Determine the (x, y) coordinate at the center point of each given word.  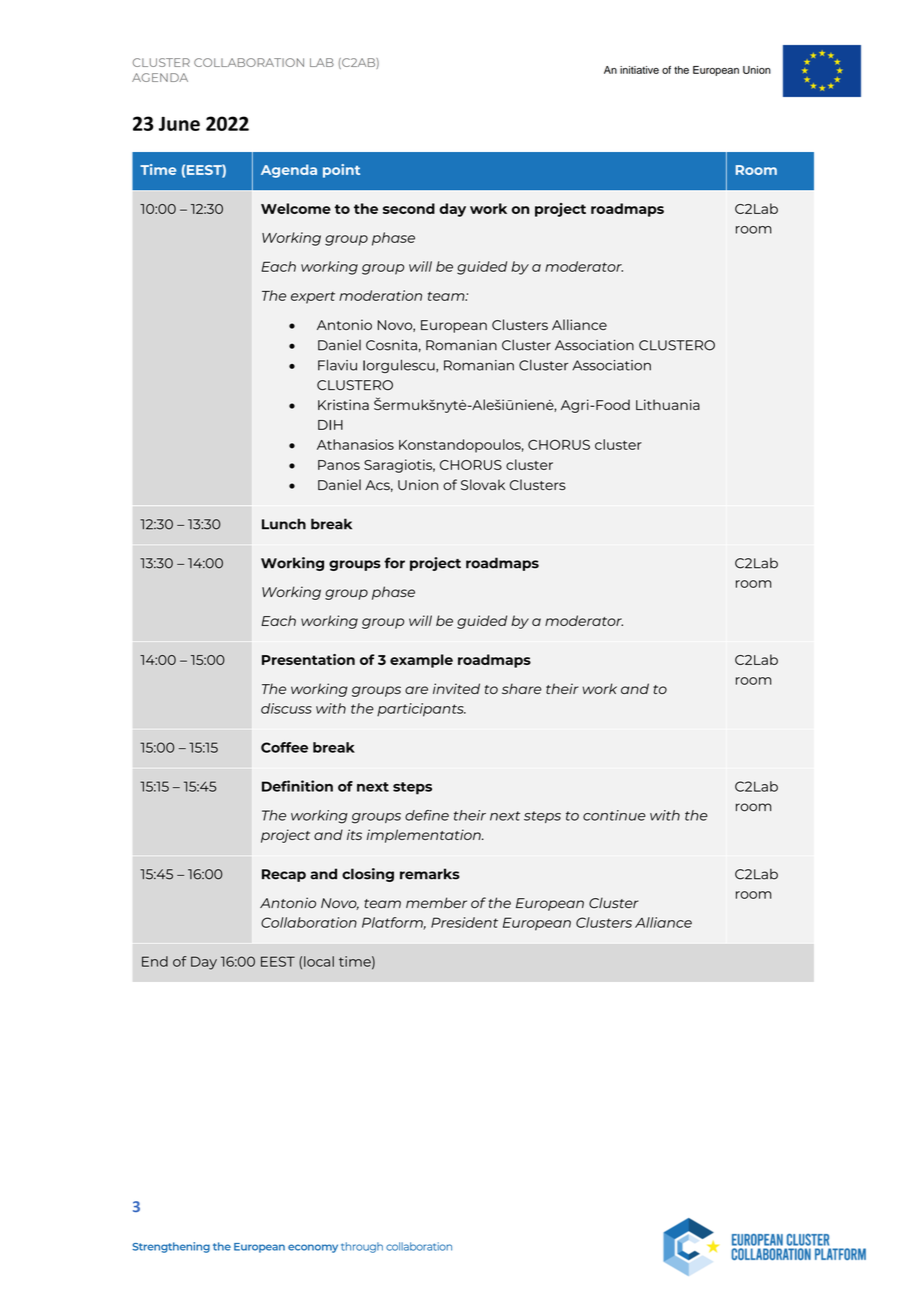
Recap (284, 875)
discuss (286, 708)
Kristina (343, 404)
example (421, 661)
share (522, 688)
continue (614, 815)
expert (313, 298)
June (179, 124)
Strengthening (171, 1247)
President (464, 922)
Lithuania (668, 404)
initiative (639, 70)
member (436, 902)
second (409, 208)
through (362, 1247)
